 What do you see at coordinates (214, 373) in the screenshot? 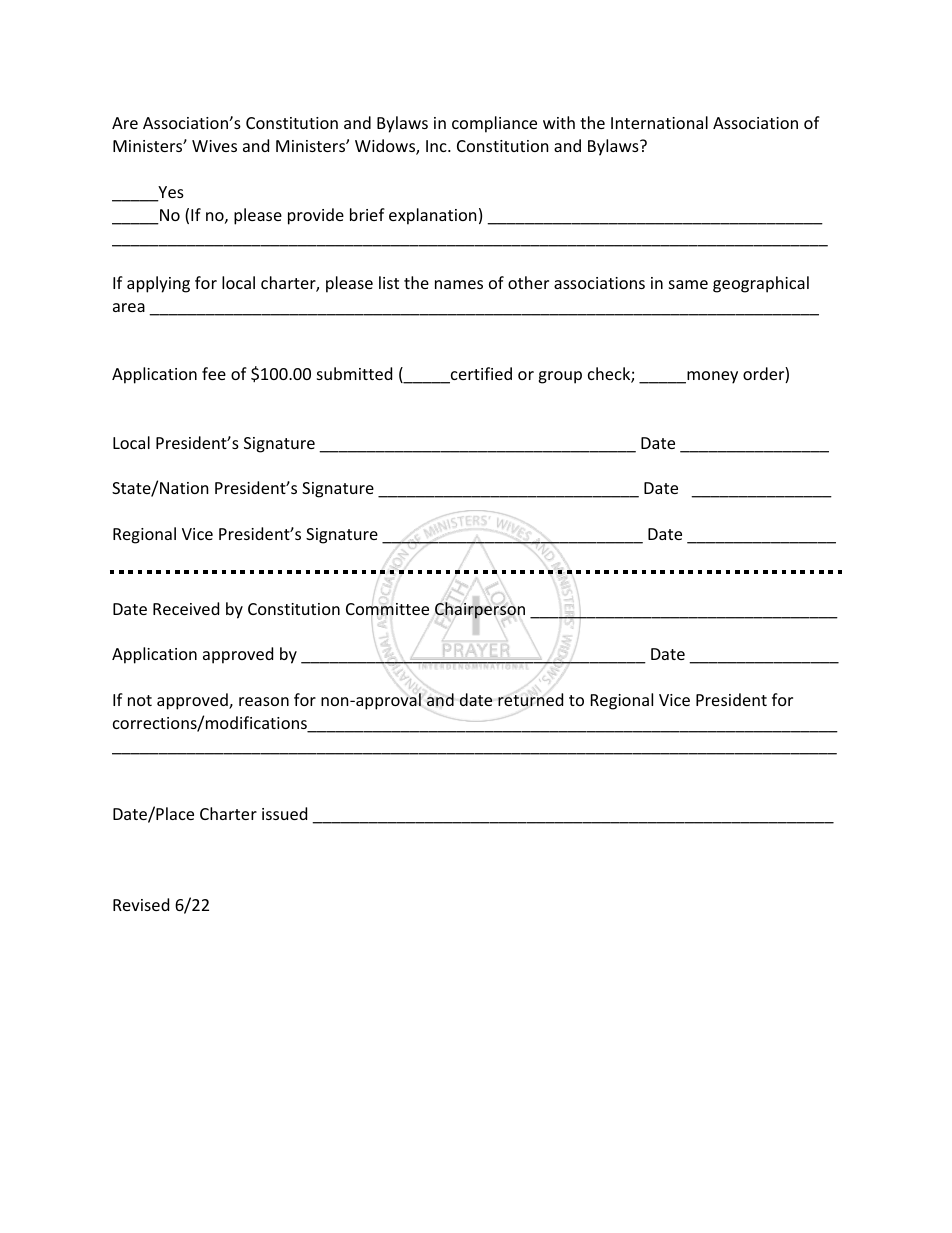
I see `fee` at bounding box center [214, 373].
